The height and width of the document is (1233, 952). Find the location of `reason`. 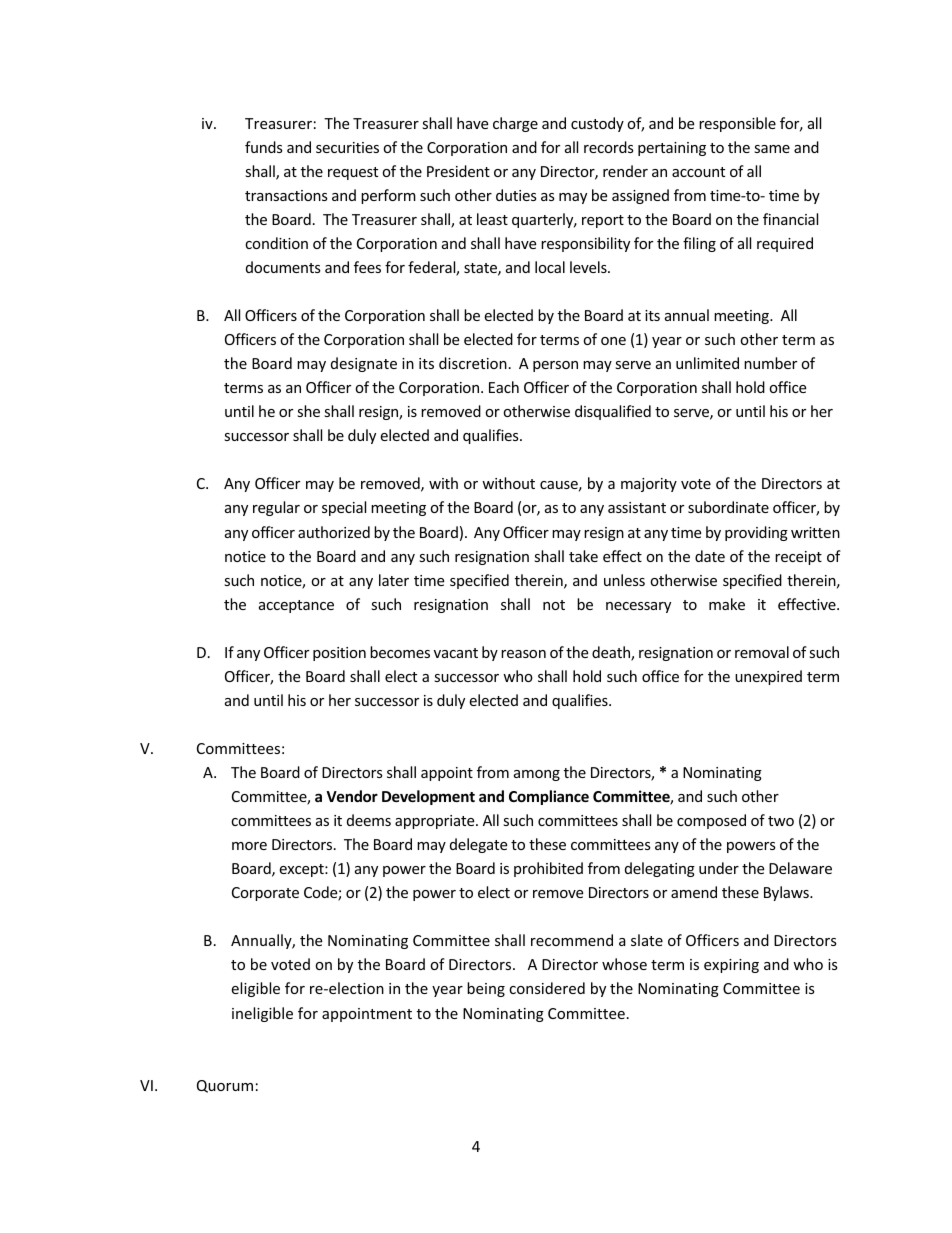

reason is located at coordinates (523, 654).
